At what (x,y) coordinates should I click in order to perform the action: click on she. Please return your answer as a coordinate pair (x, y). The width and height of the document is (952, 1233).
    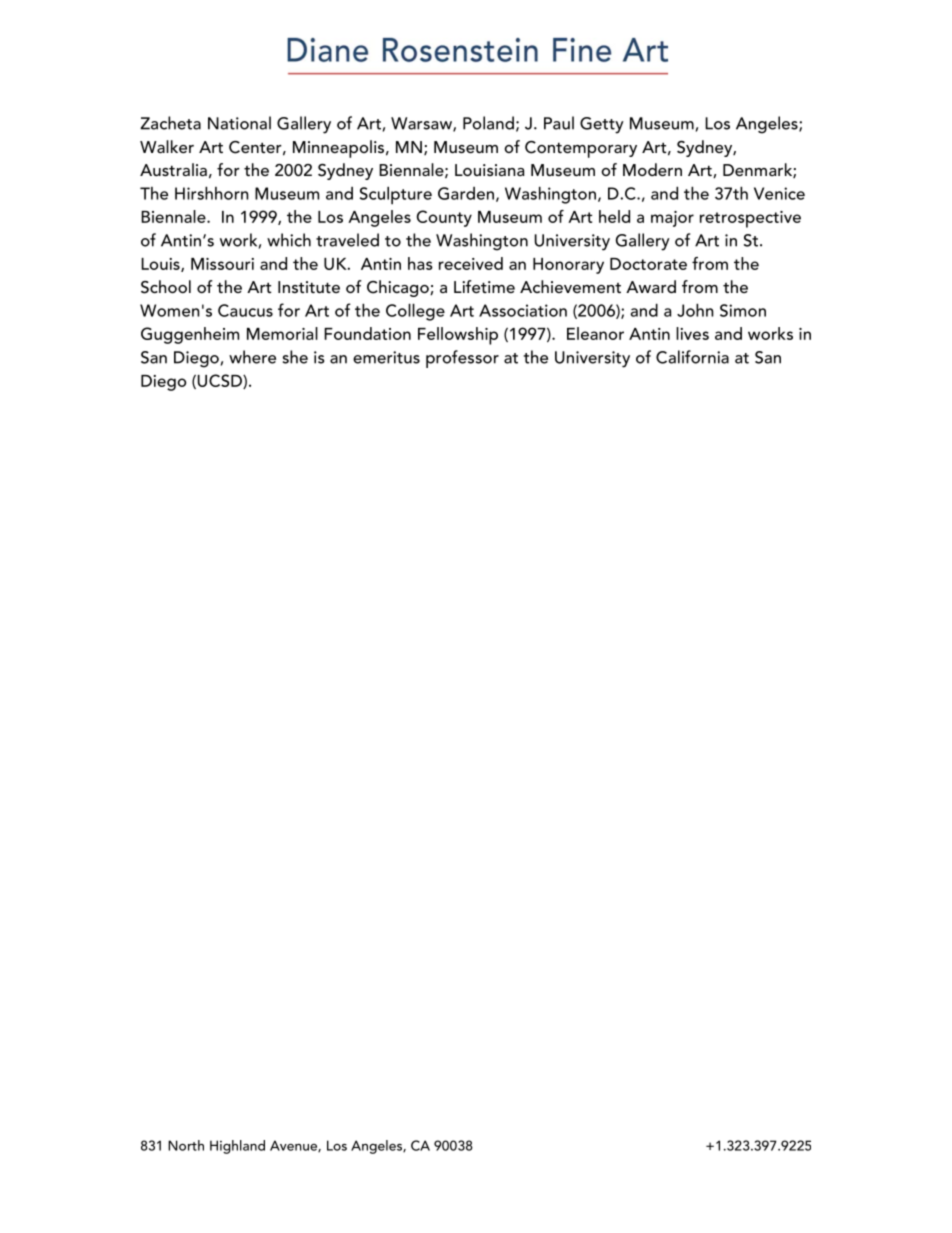
    Looking at the image, I should click on (295, 357).
